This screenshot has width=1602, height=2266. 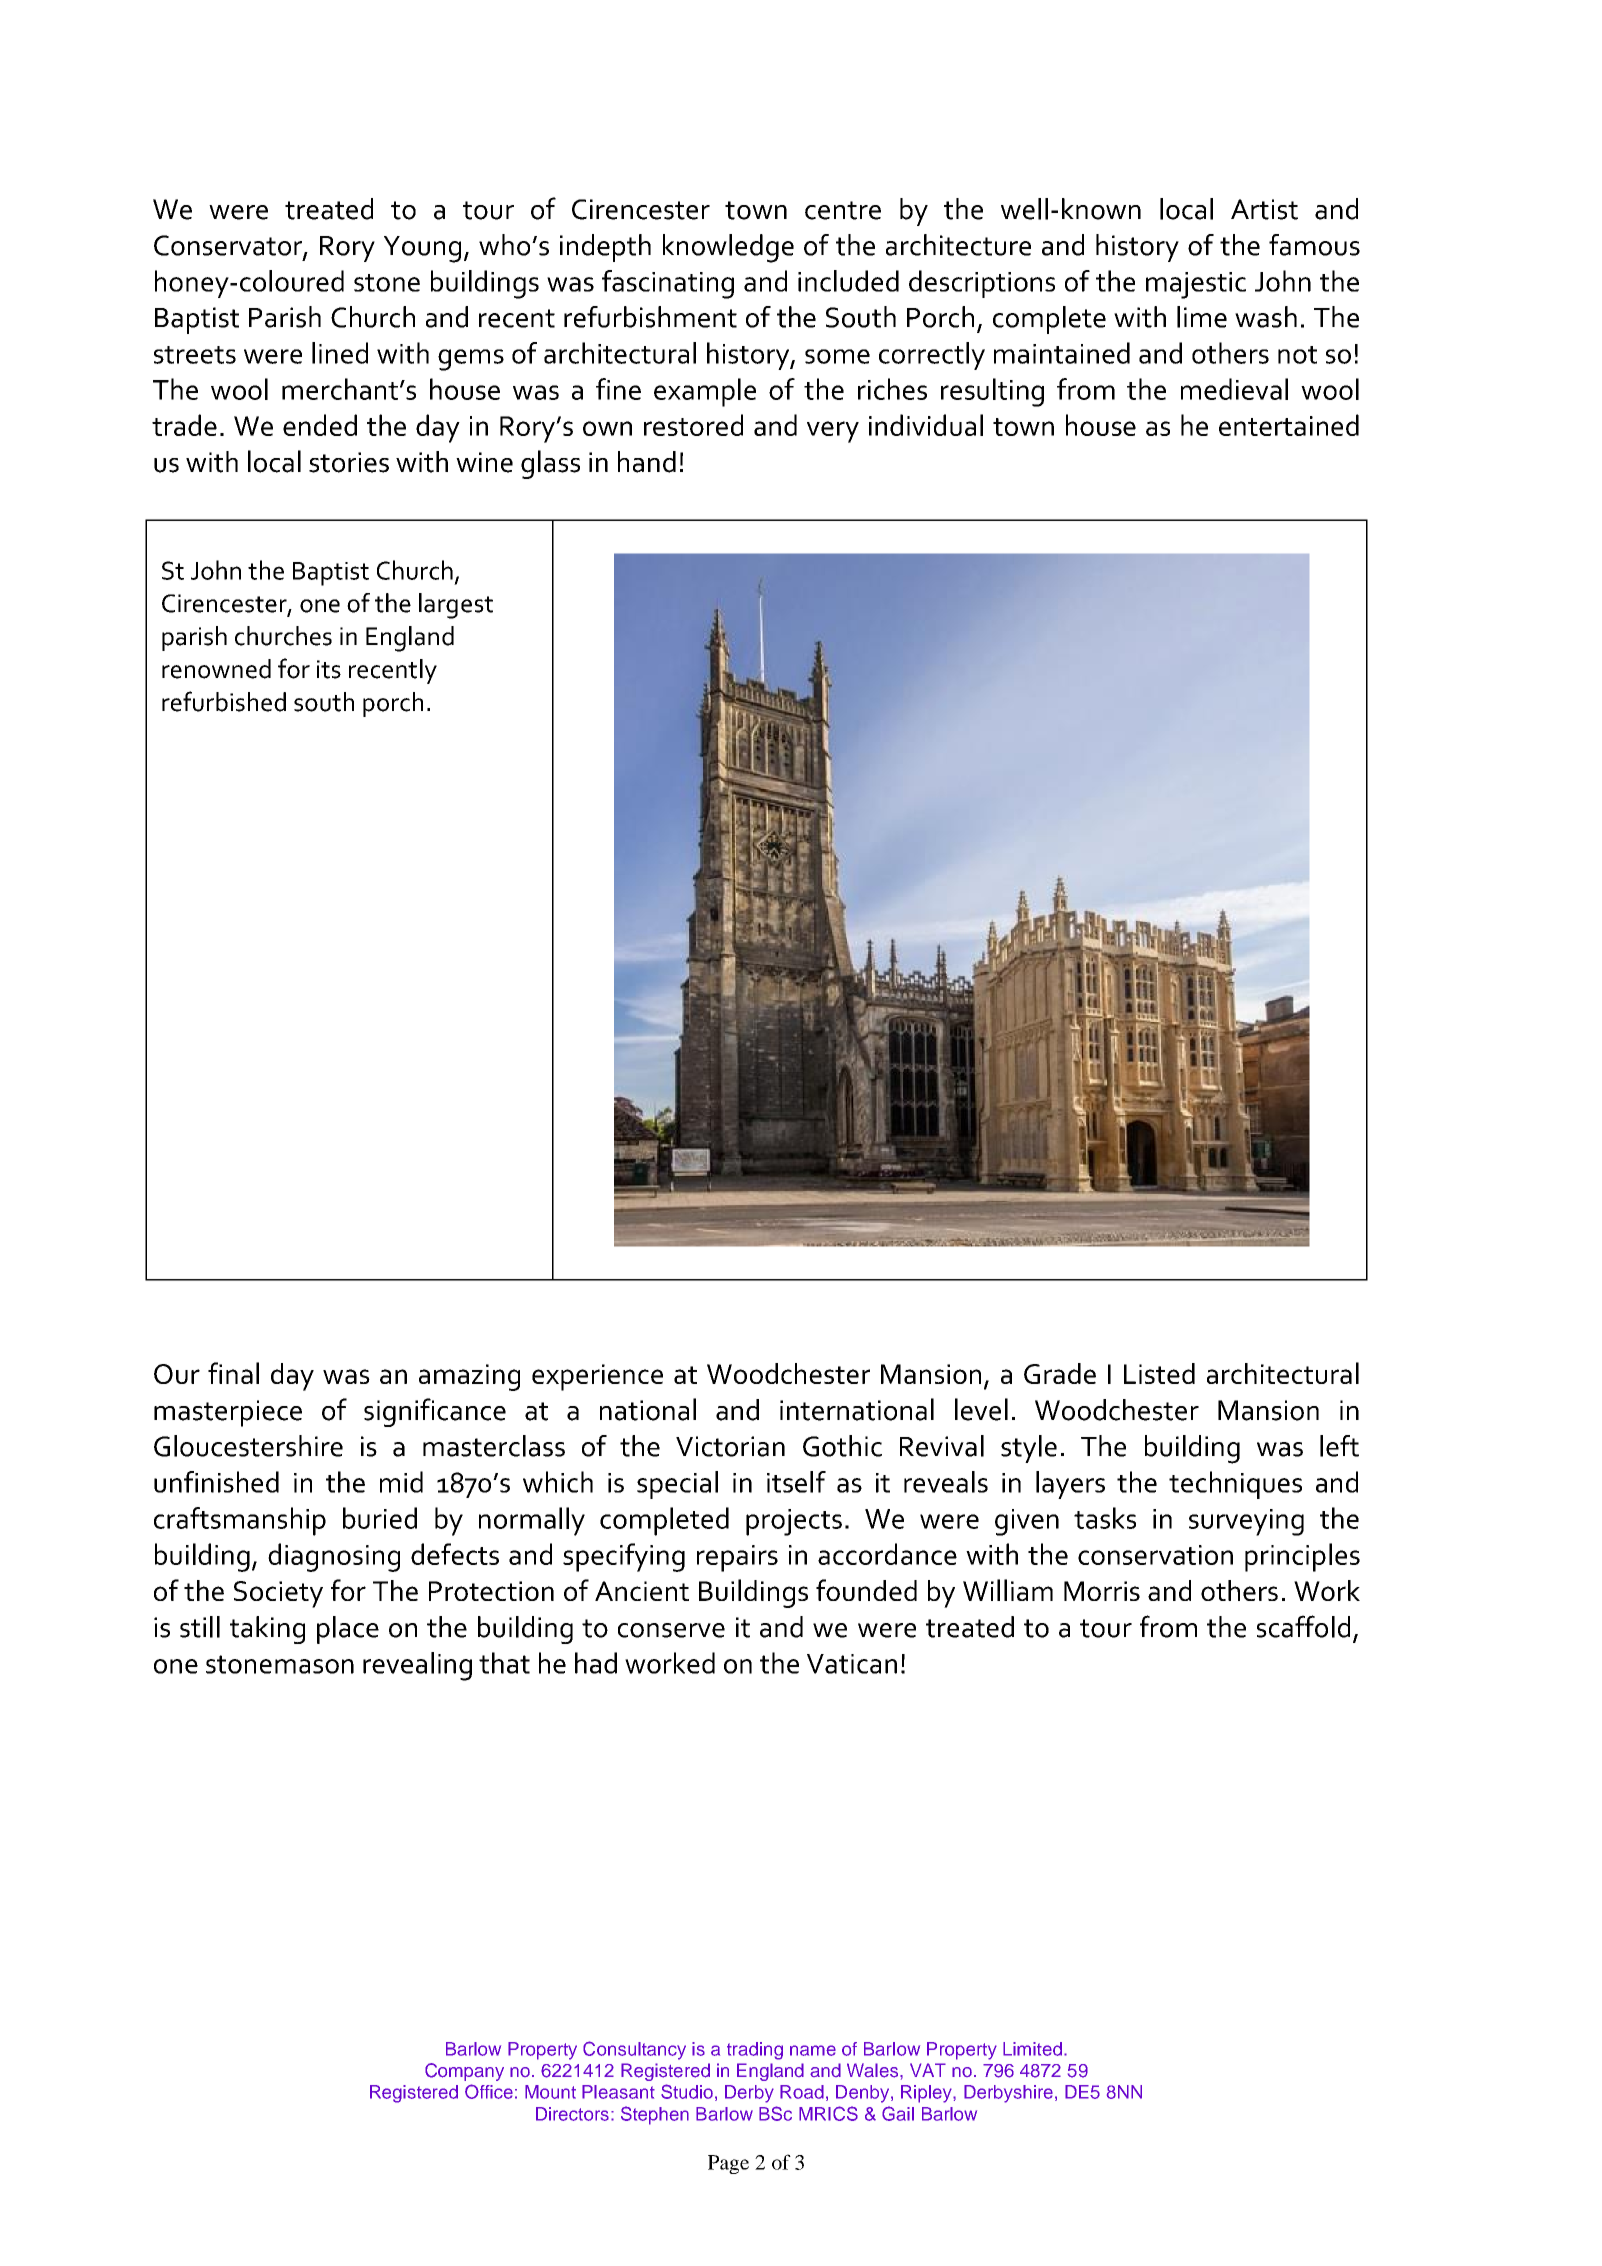 What do you see at coordinates (464, 2072) in the screenshot?
I see `Company` at bounding box center [464, 2072].
